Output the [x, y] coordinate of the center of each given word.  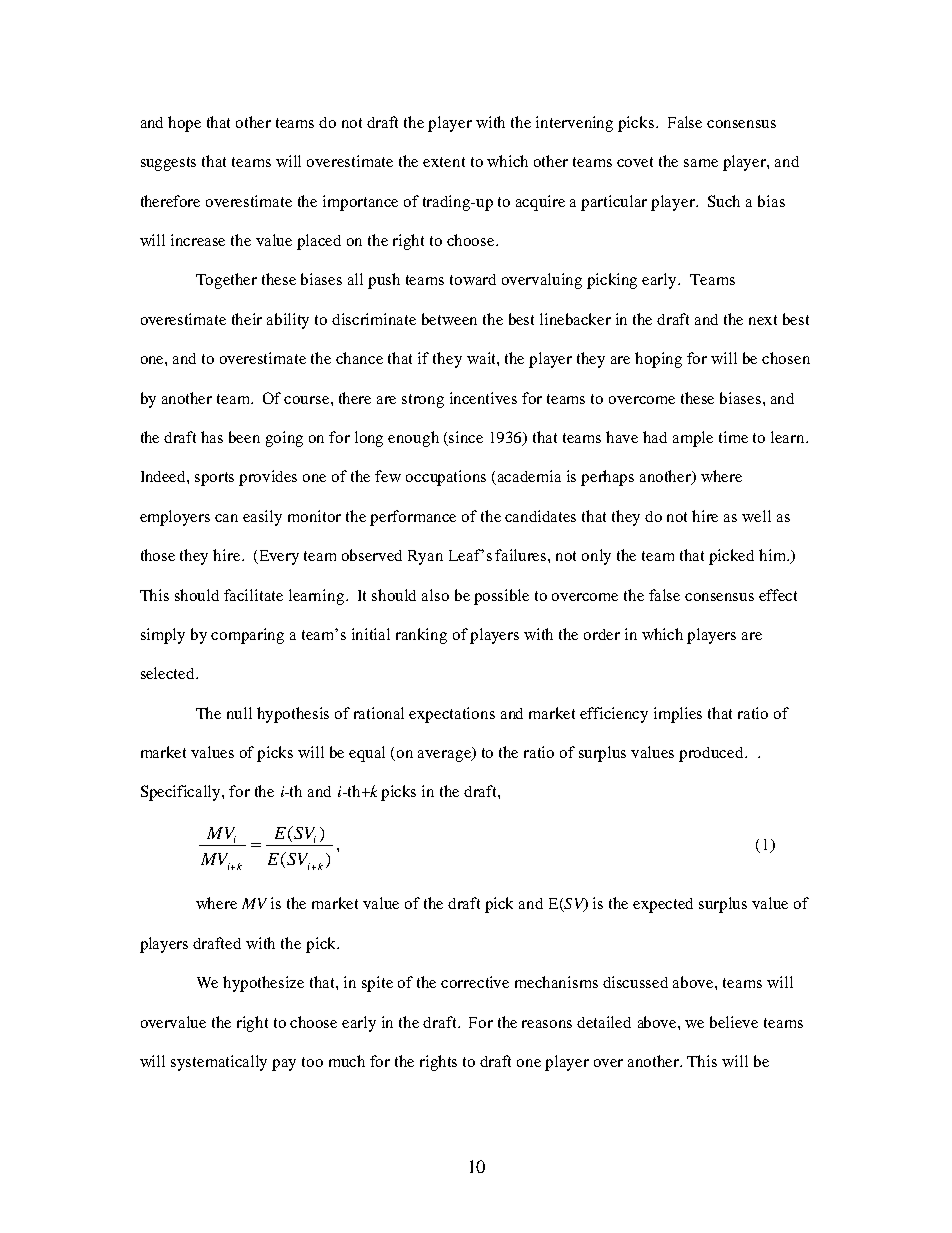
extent [444, 162]
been [244, 437]
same [701, 163]
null [239, 713]
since [466, 437]
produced [712, 754]
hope [184, 124]
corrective [475, 982]
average [446, 755]
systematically [219, 1063]
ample [693, 439]
